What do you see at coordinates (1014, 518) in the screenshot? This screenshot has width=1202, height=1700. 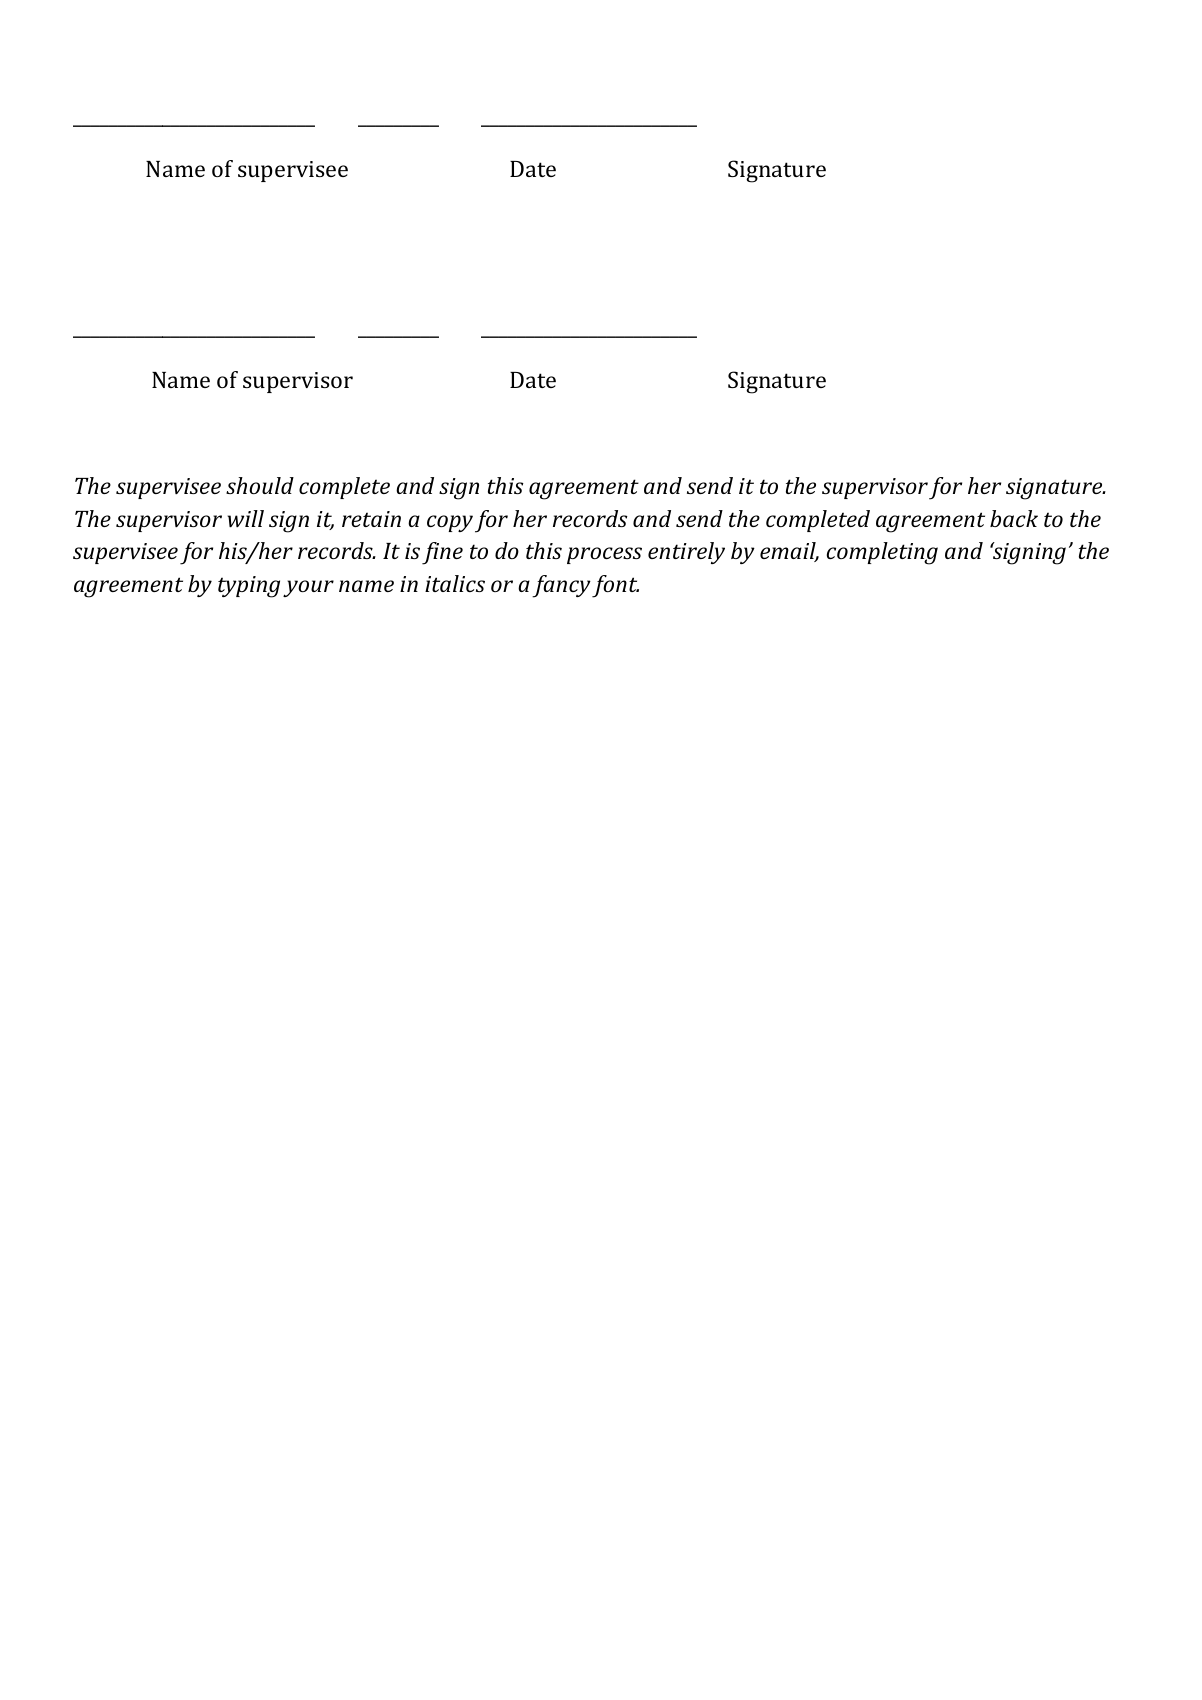 I see `back` at bounding box center [1014, 518].
